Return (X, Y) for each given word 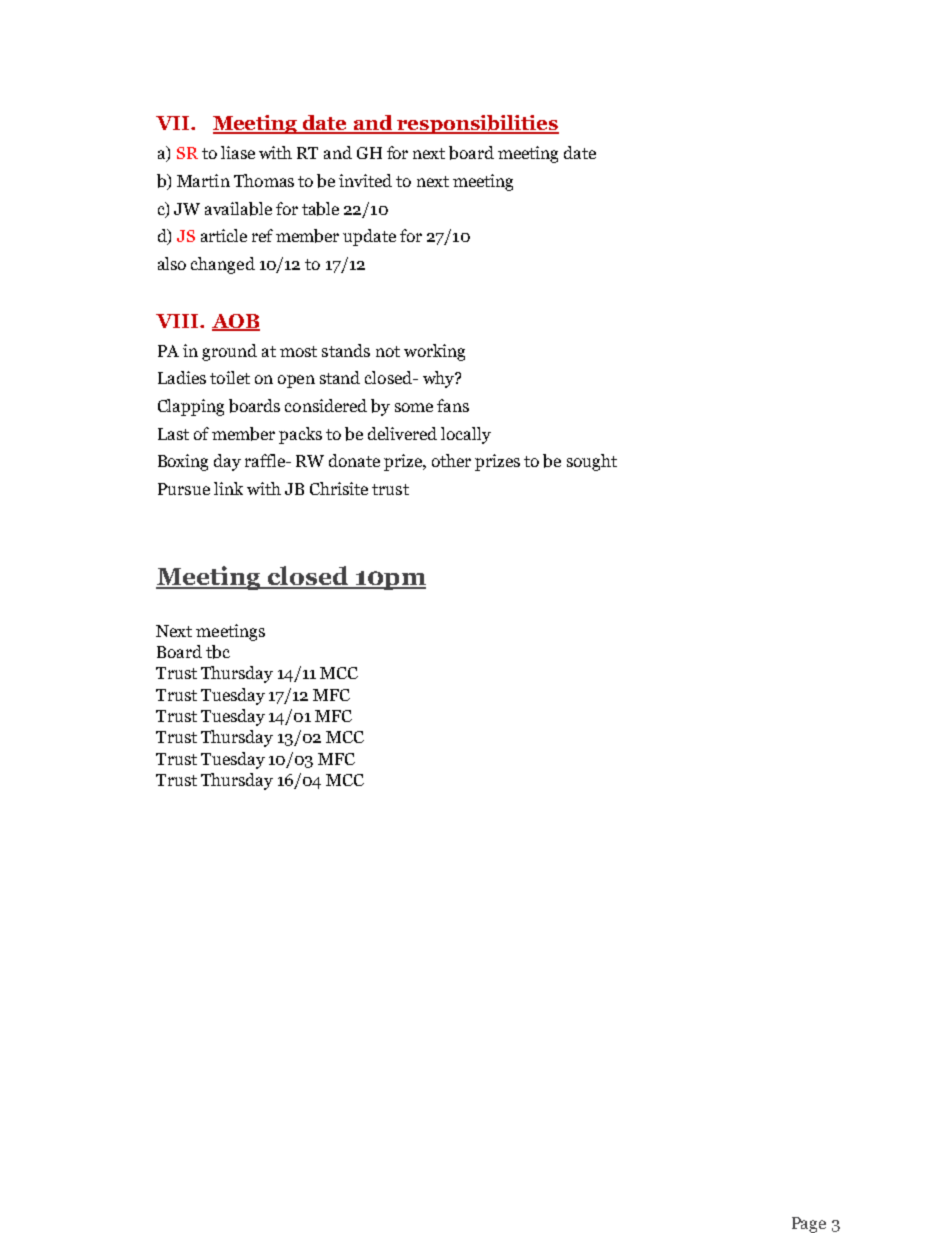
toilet (230, 377)
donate (354, 460)
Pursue (184, 489)
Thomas (264, 180)
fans (453, 405)
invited (365, 180)
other (451, 460)
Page (809, 1225)
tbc (218, 652)
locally (466, 435)
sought (592, 462)
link (228, 488)
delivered (402, 433)
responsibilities (477, 124)
